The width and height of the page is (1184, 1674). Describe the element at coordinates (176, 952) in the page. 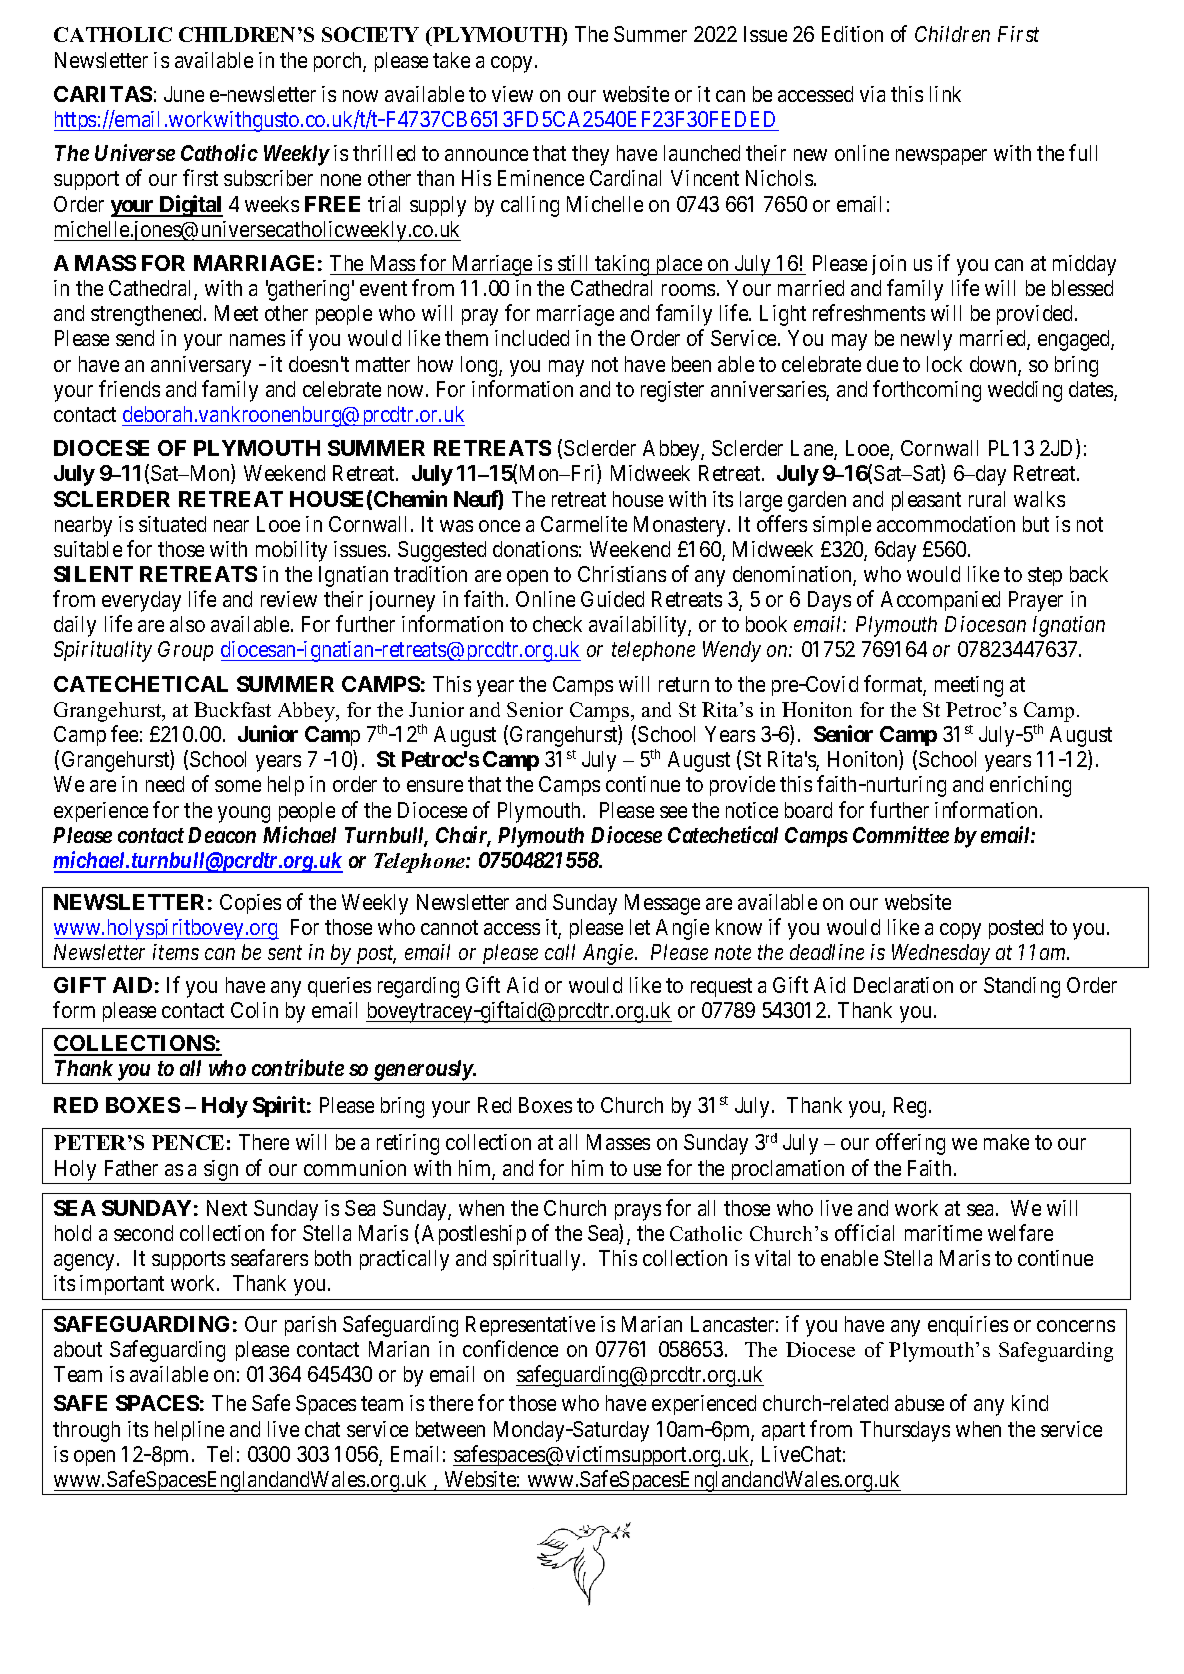

I see `items` at that location.
